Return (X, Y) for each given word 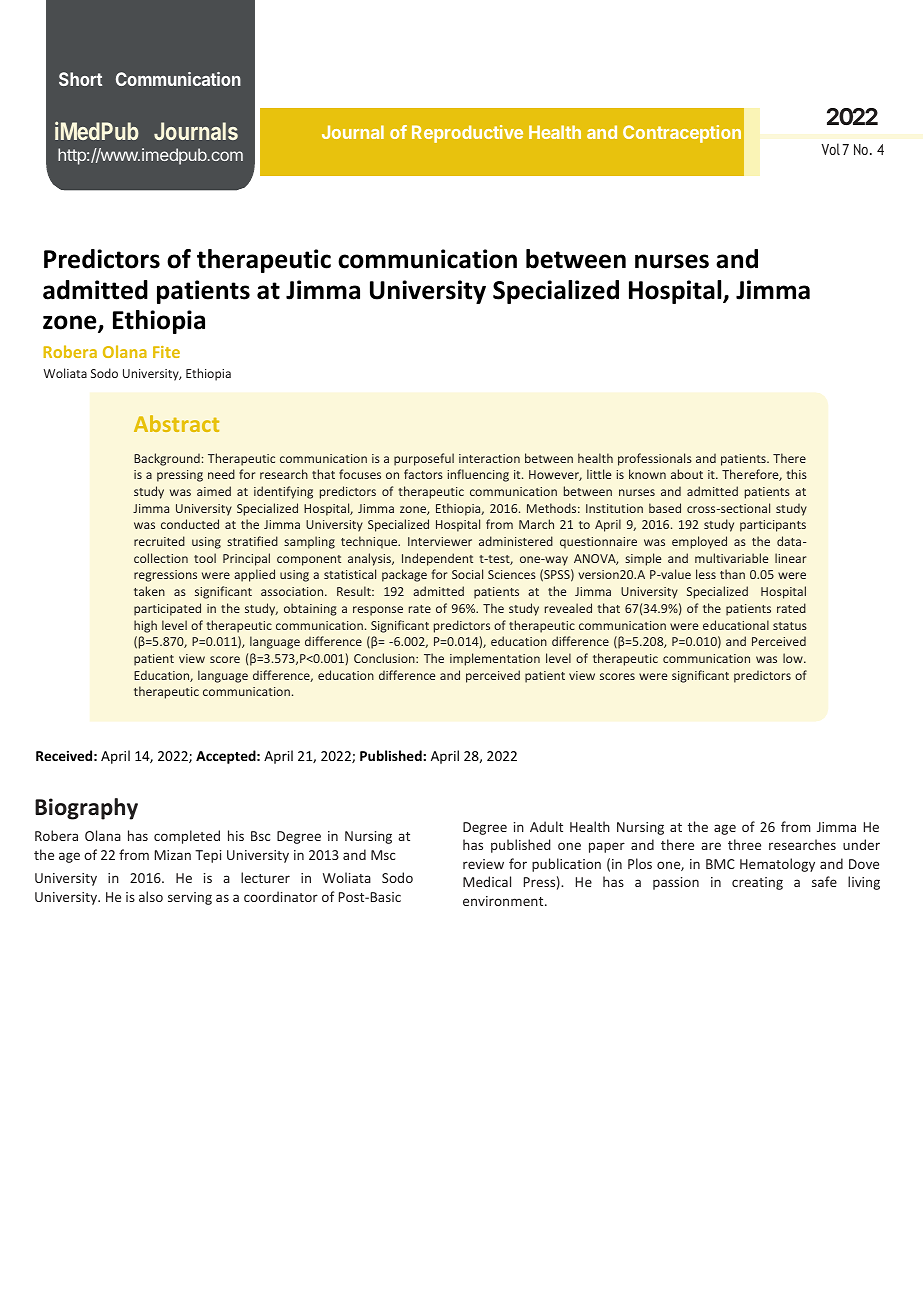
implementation (495, 659)
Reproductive (467, 134)
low (794, 658)
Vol (830, 149)
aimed (214, 491)
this (796, 474)
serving (190, 898)
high (145, 626)
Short (80, 79)
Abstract (176, 423)
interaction (489, 458)
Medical (487, 881)
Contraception (682, 134)
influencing (478, 475)
